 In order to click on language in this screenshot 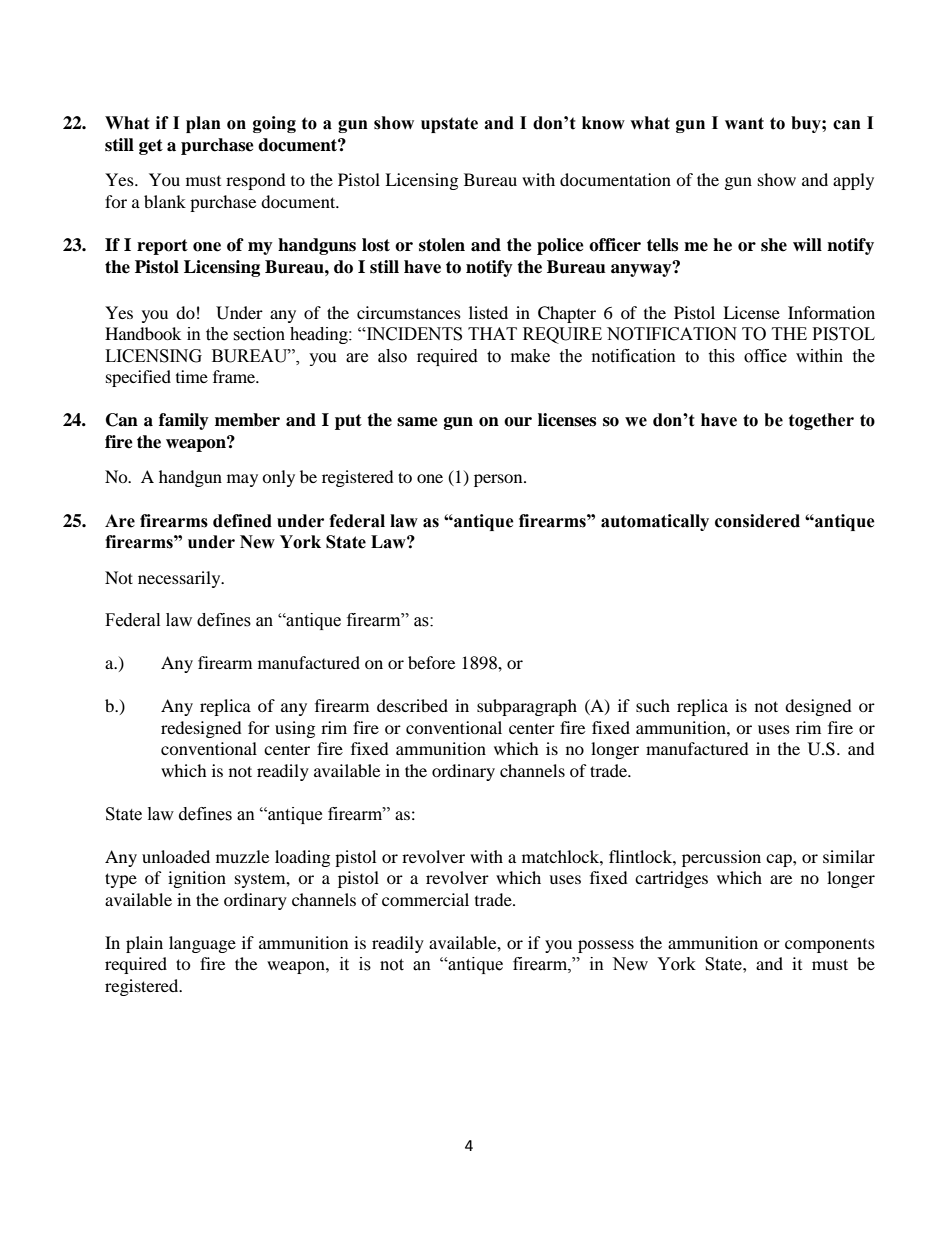, I will do `click(202, 944)`.
